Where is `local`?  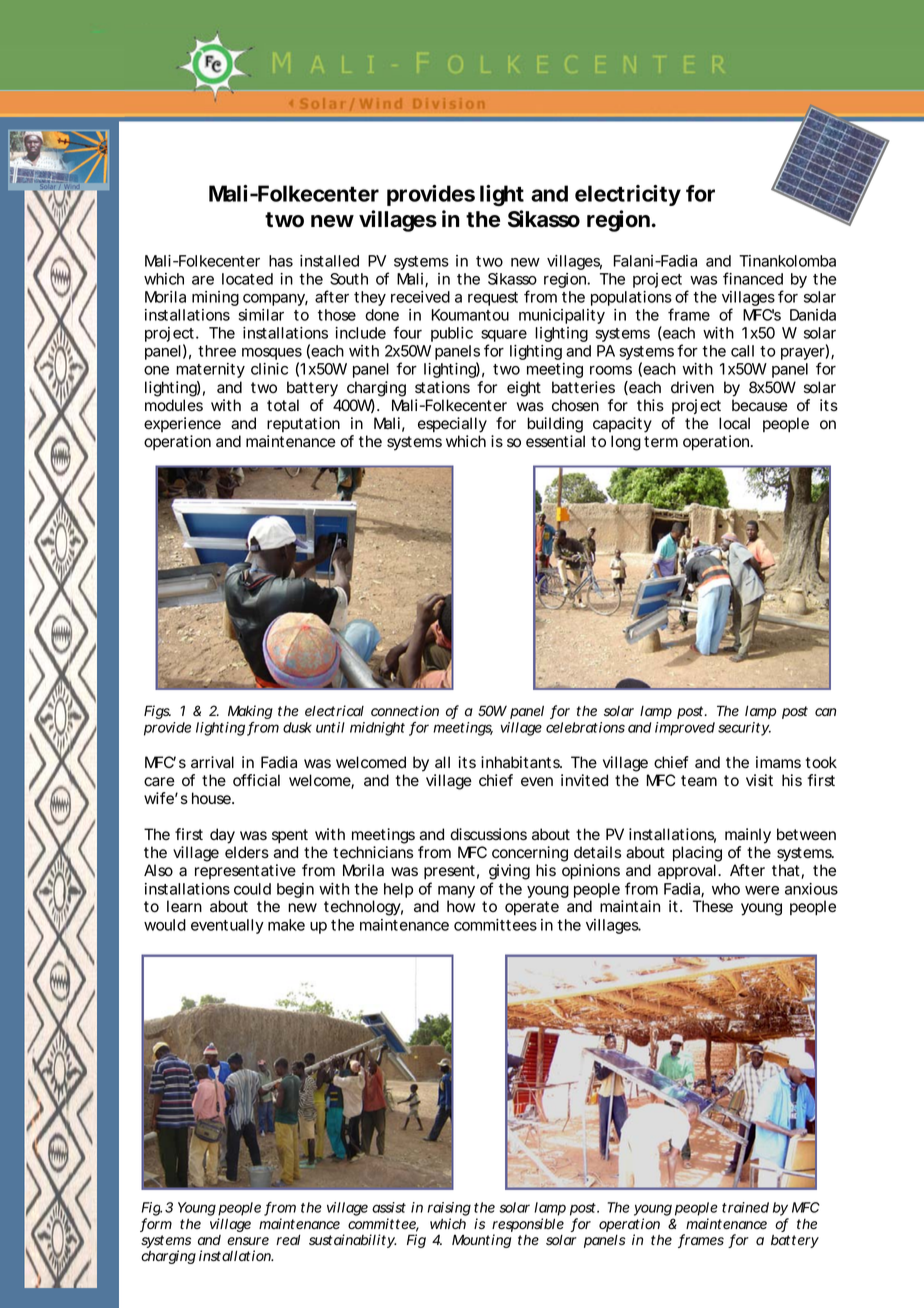
local is located at coordinates (734, 423).
